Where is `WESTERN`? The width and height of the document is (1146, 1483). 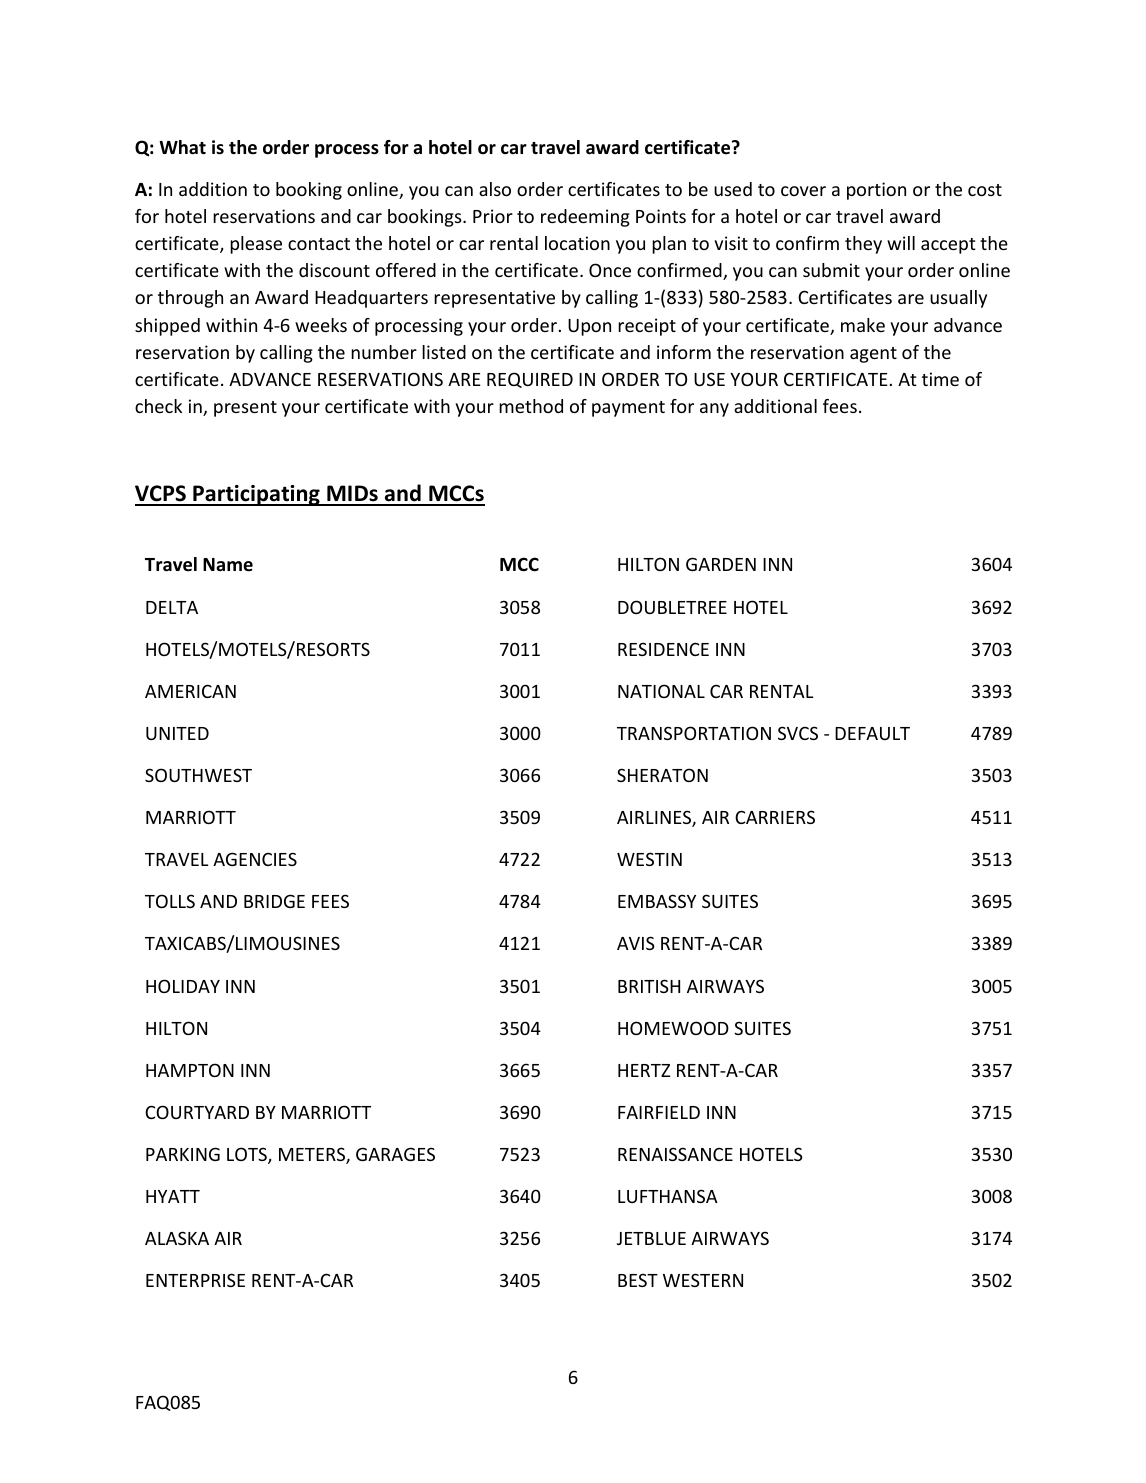 WESTERN is located at coordinates (703, 1280).
